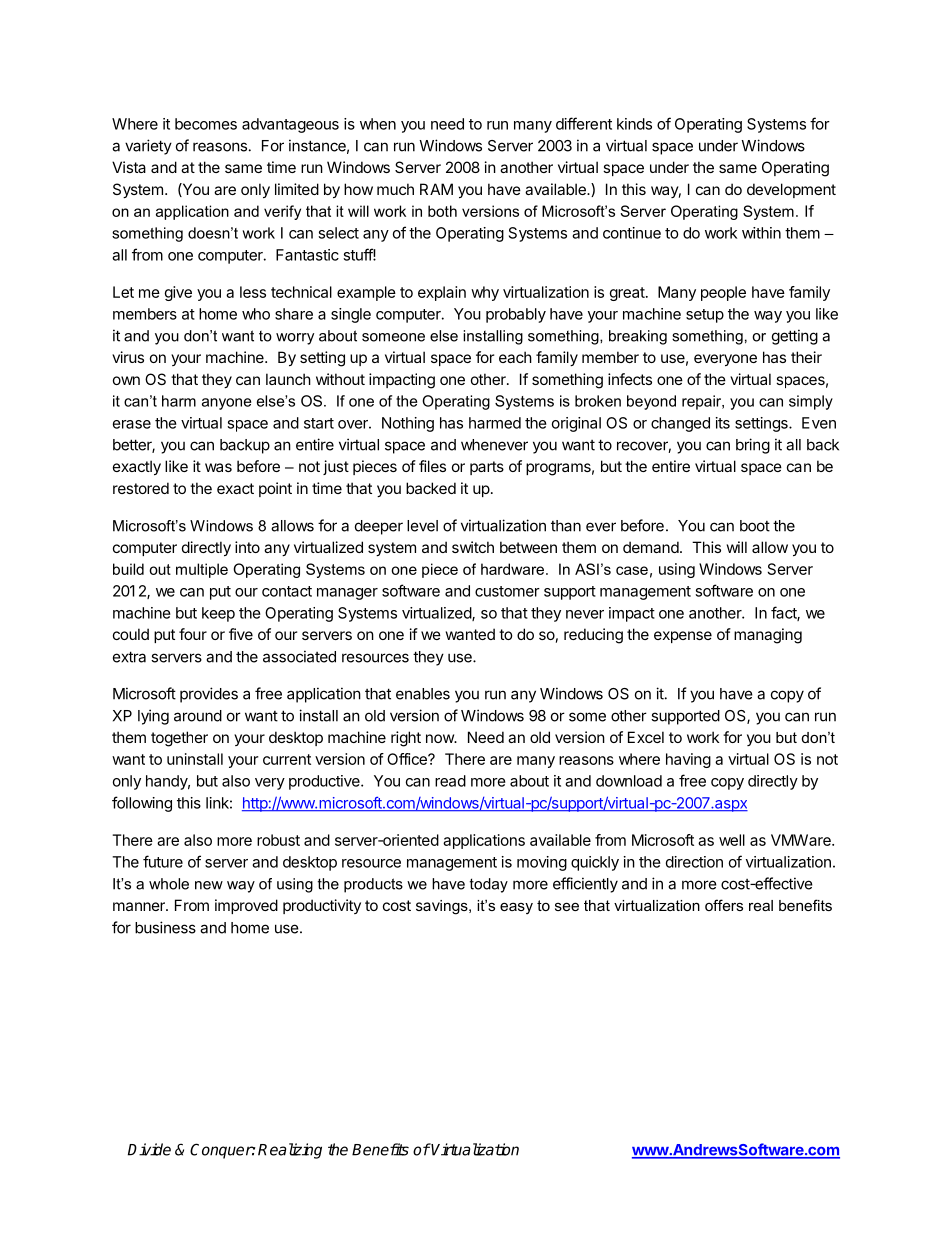 The width and height of the image is (952, 1233). I want to click on development, so click(791, 190).
